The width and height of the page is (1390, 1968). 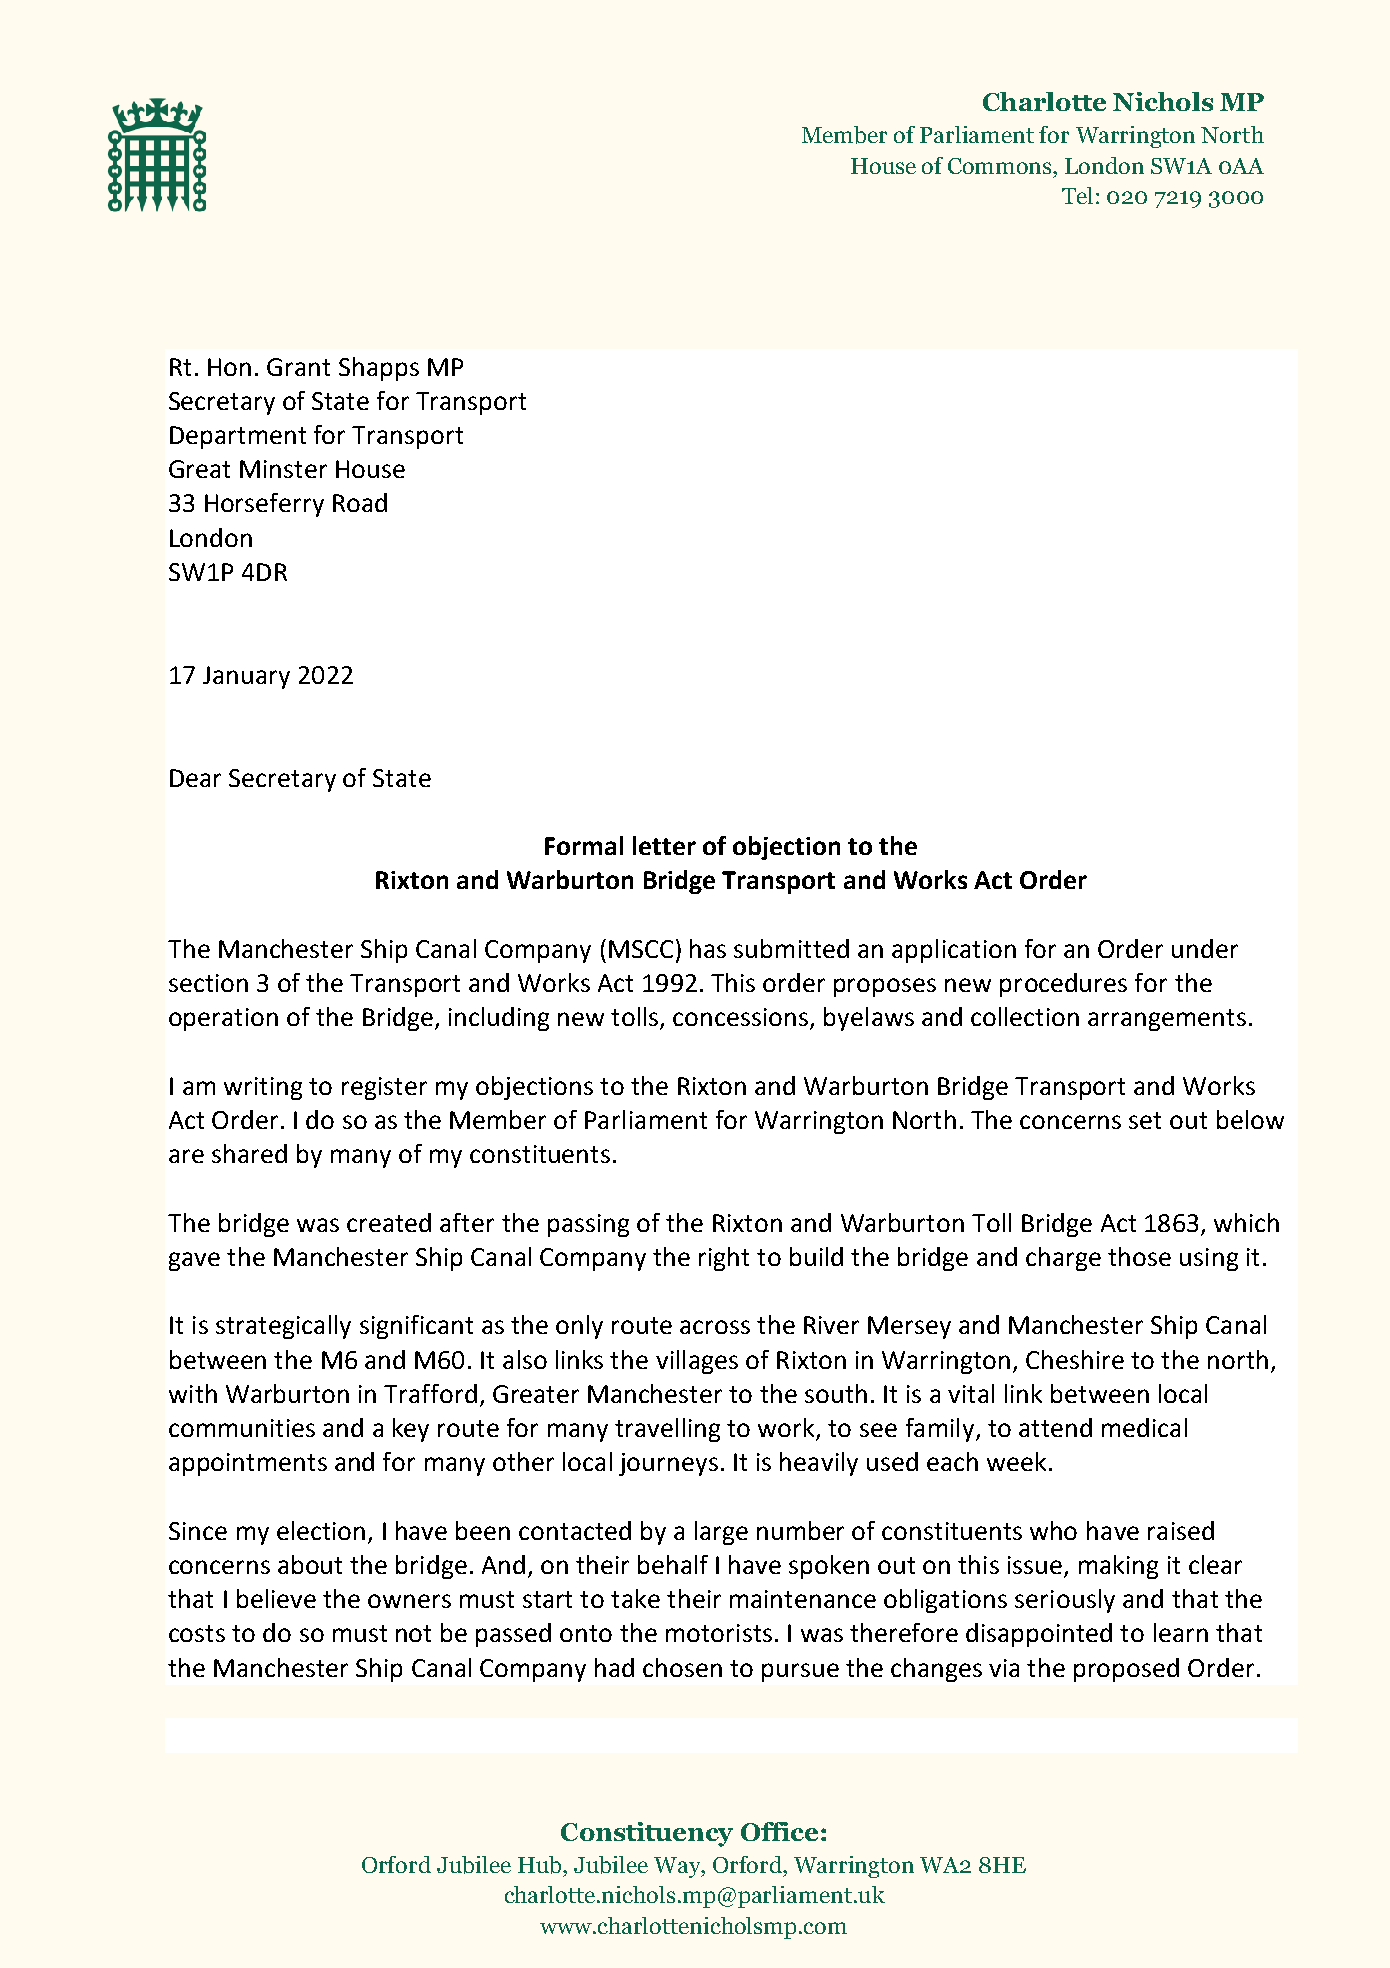 What do you see at coordinates (283, 1327) in the page?
I see `strategically` at bounding box center [283, 1327].
